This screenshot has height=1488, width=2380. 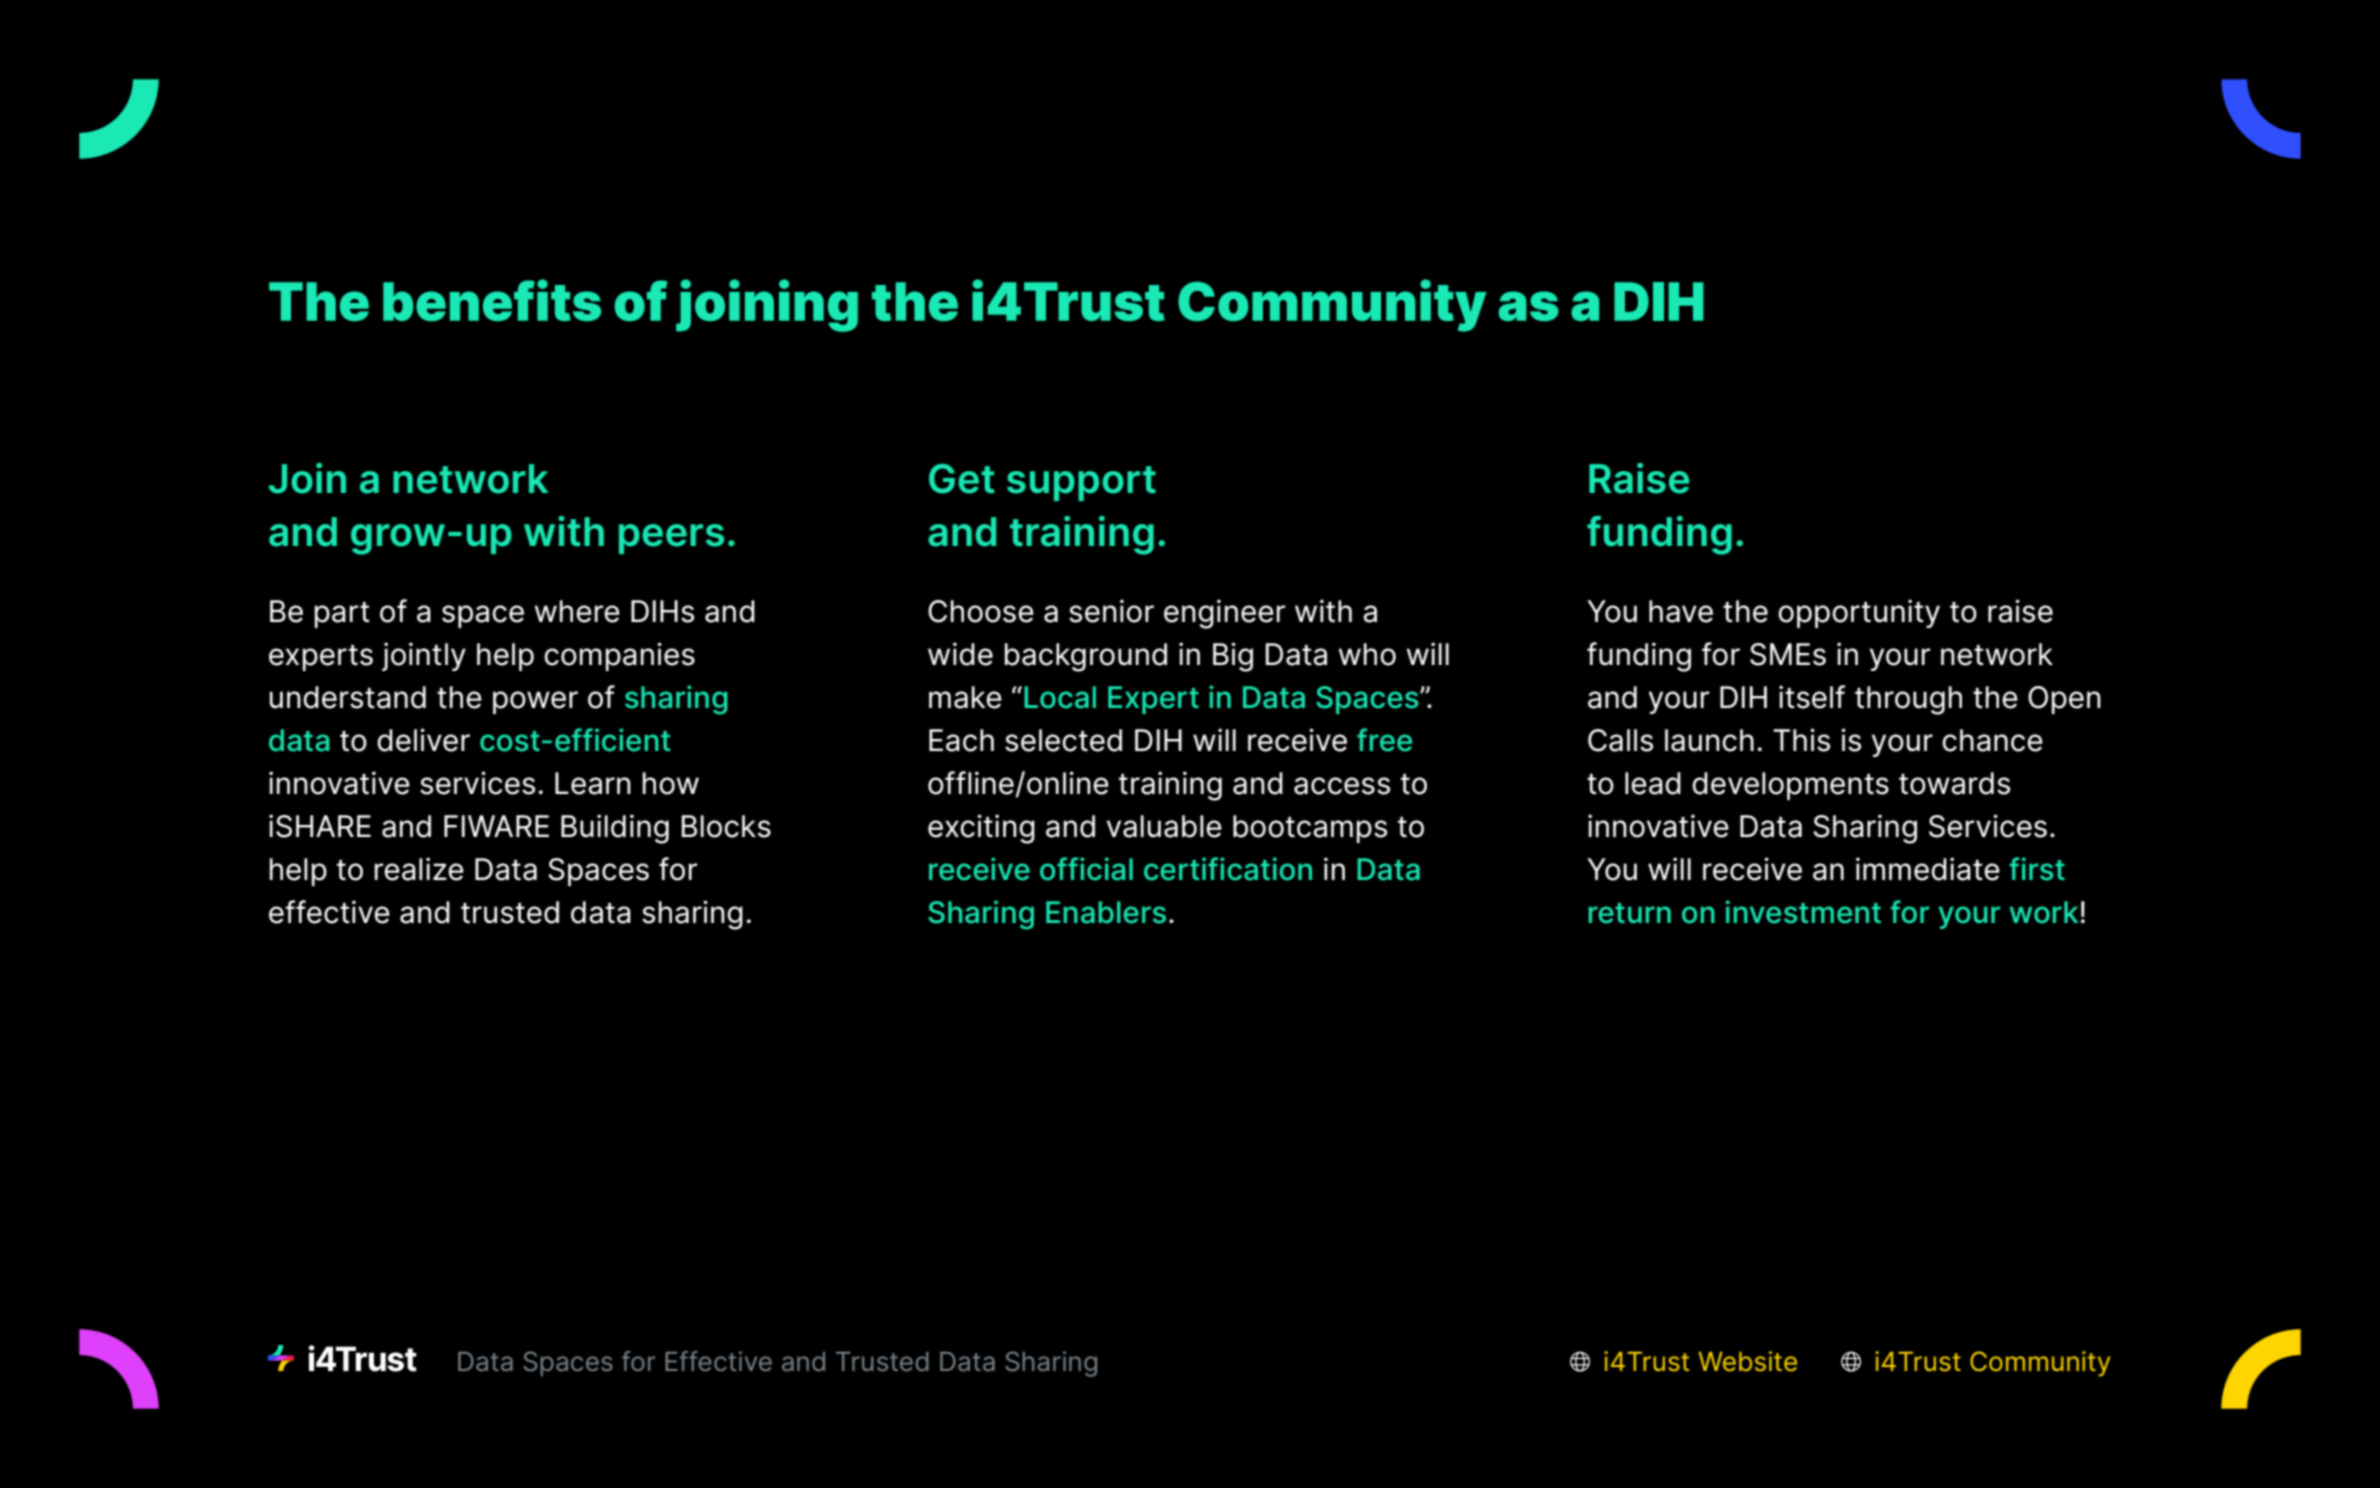 What do you see at coordinates (1106, 912) in the screenshot?
I see `Enablers` at bounding box center [1106, 912].
